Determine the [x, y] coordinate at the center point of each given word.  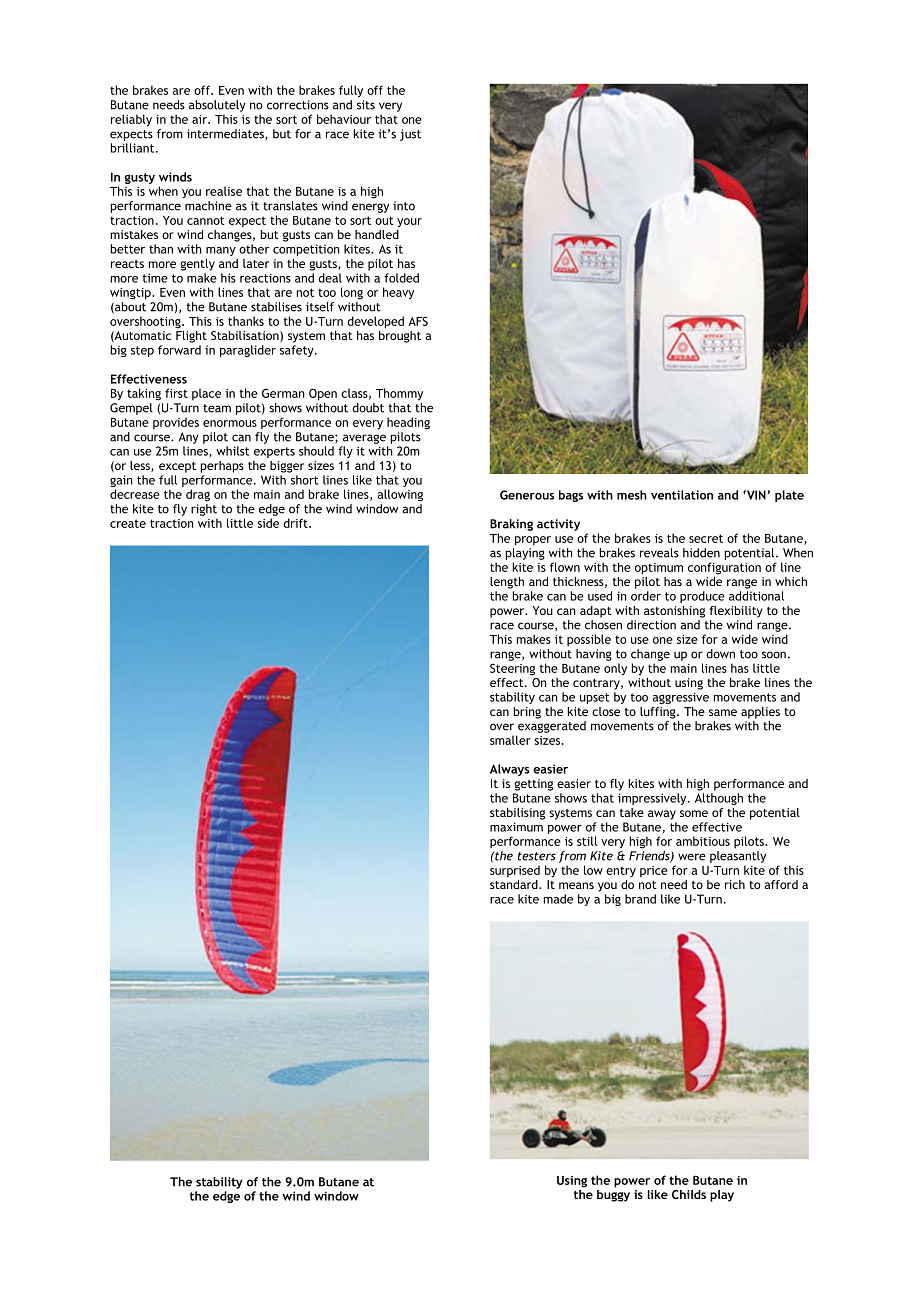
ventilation [682, 495]
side [268, 523]
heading [408, 423]
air [200, 119]
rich [735, 884]
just [410, 135]
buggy [613, 1194]
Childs [689, 1194]
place [206, 394]
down [720, 654]
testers [537, 856]
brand [640, 899]
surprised [515, 871]
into [404, 206]
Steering [512, 669]
